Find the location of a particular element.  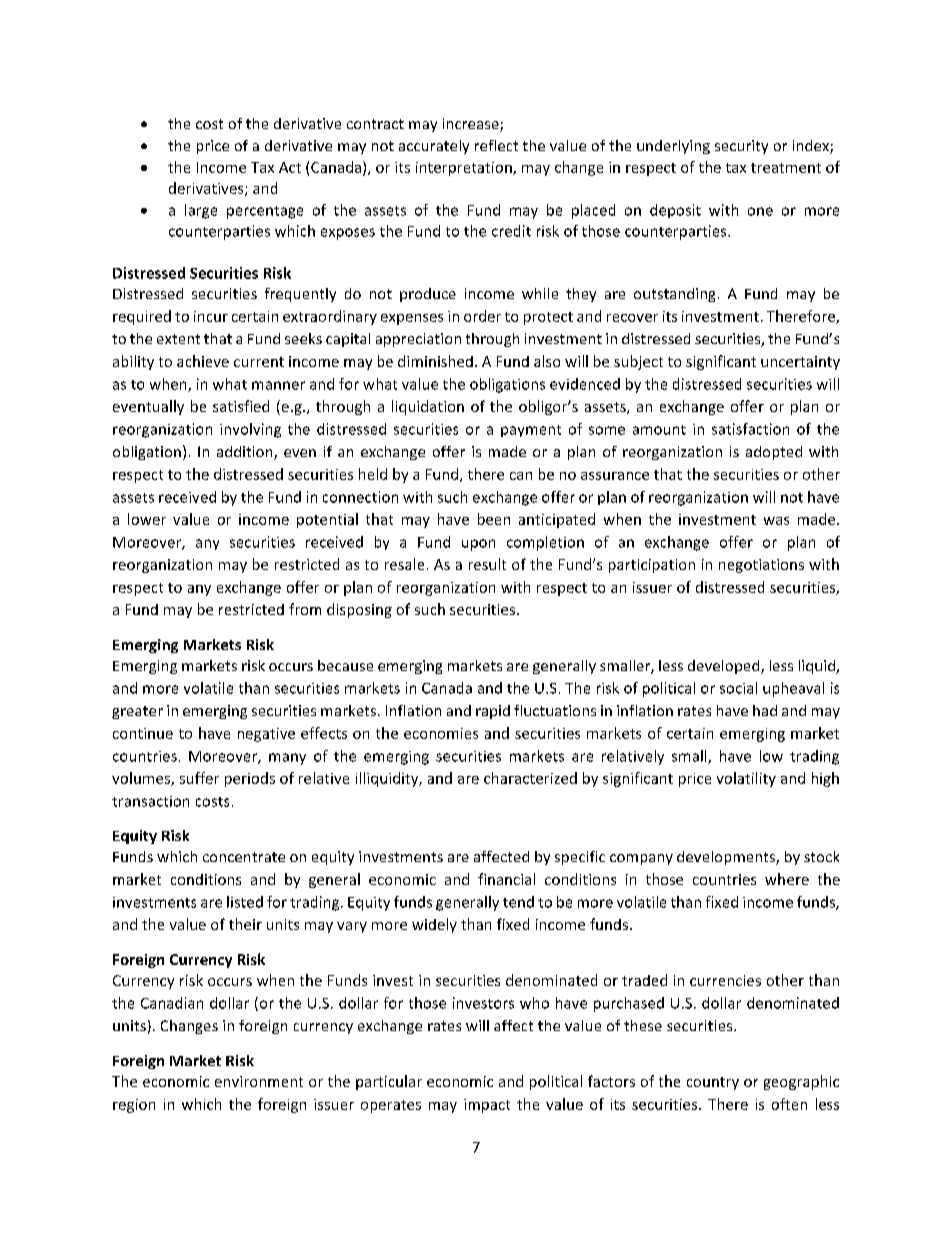

result is located at coordinates (487, 564).
